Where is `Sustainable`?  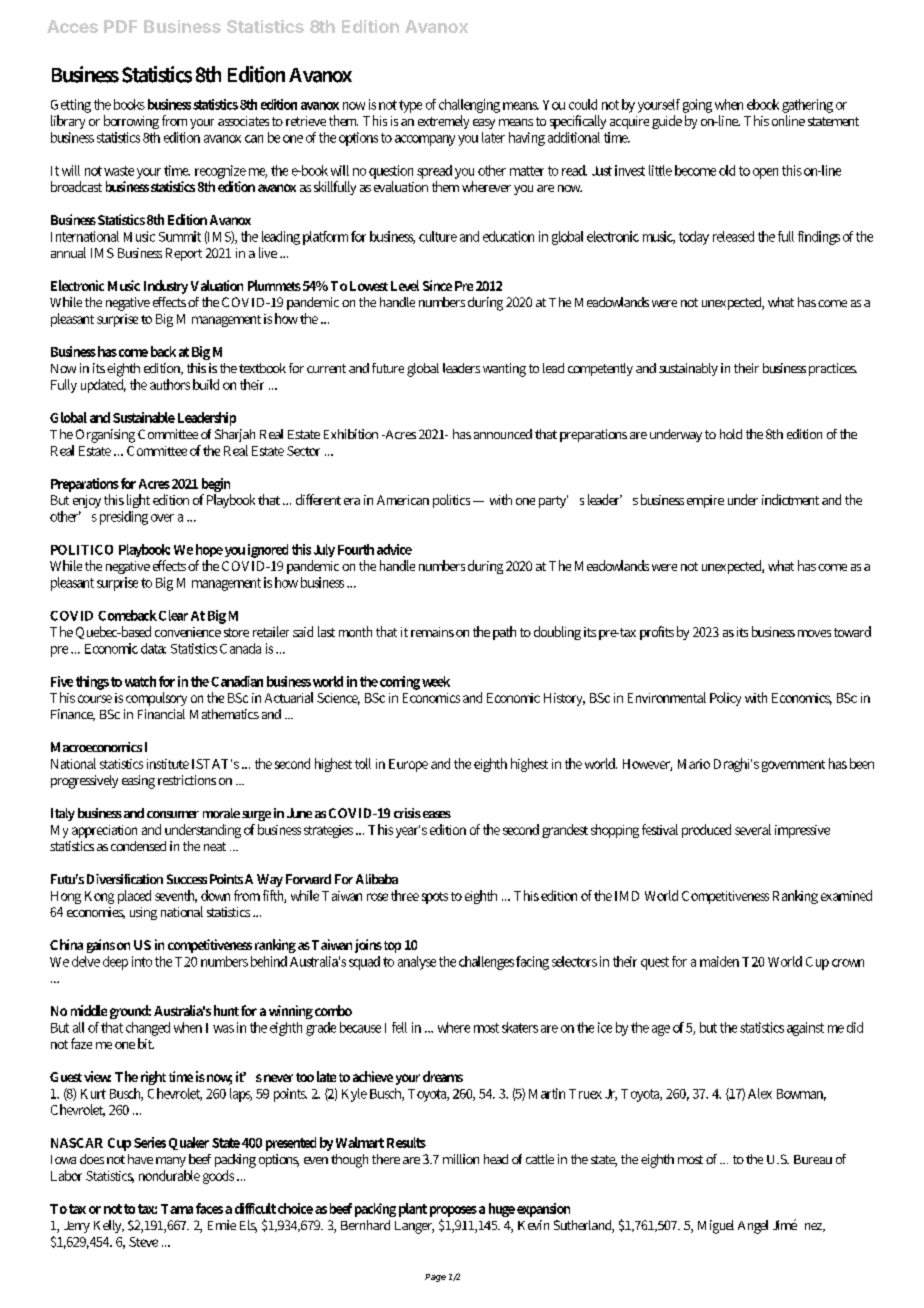 Sustainable is located at coordinates (144, 417).
